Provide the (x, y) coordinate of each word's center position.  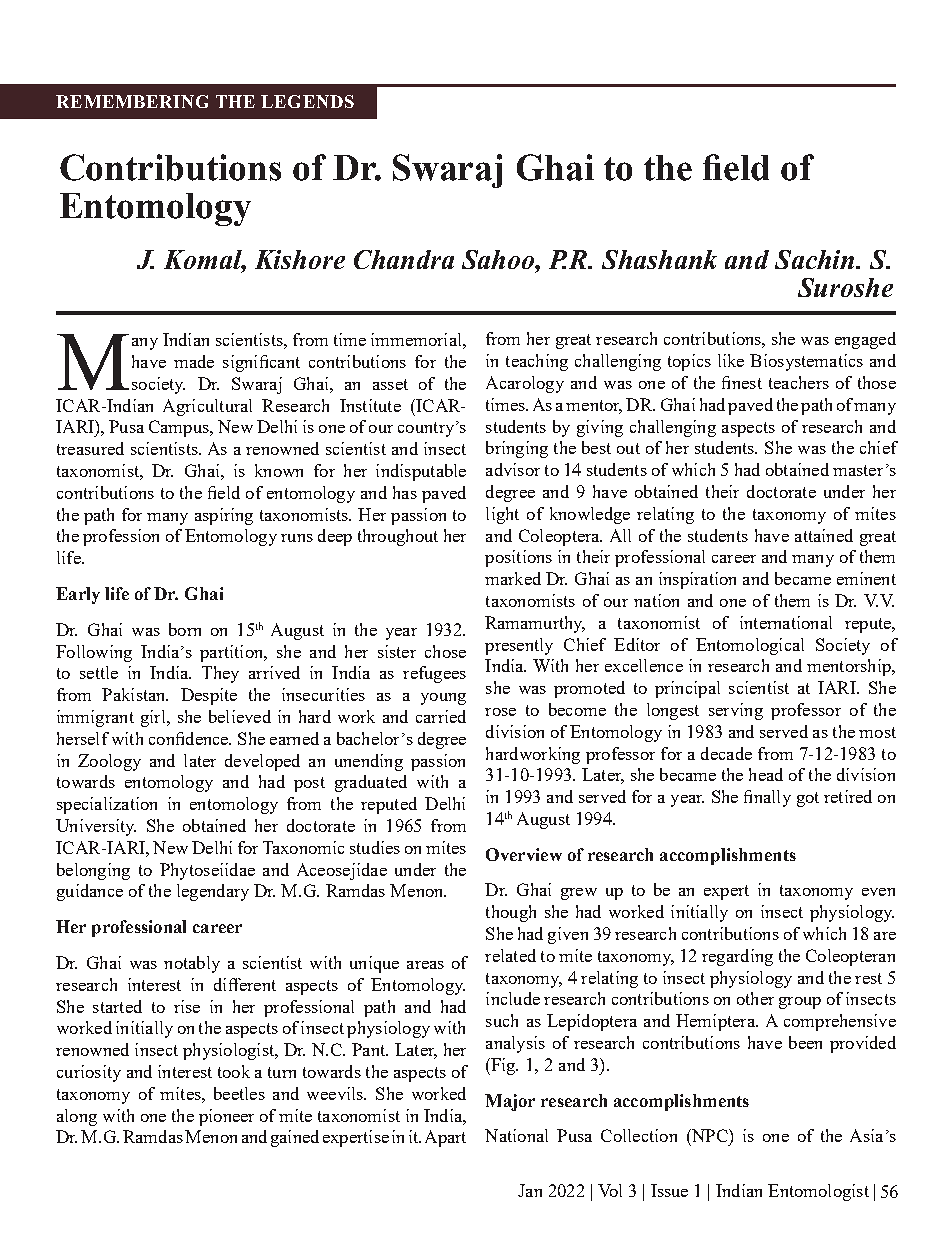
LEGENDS (307, 101)
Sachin (816, 259)
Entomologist (818, 1192)
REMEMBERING (132, 101)
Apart (445, 1138)
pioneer (226, 1117)
